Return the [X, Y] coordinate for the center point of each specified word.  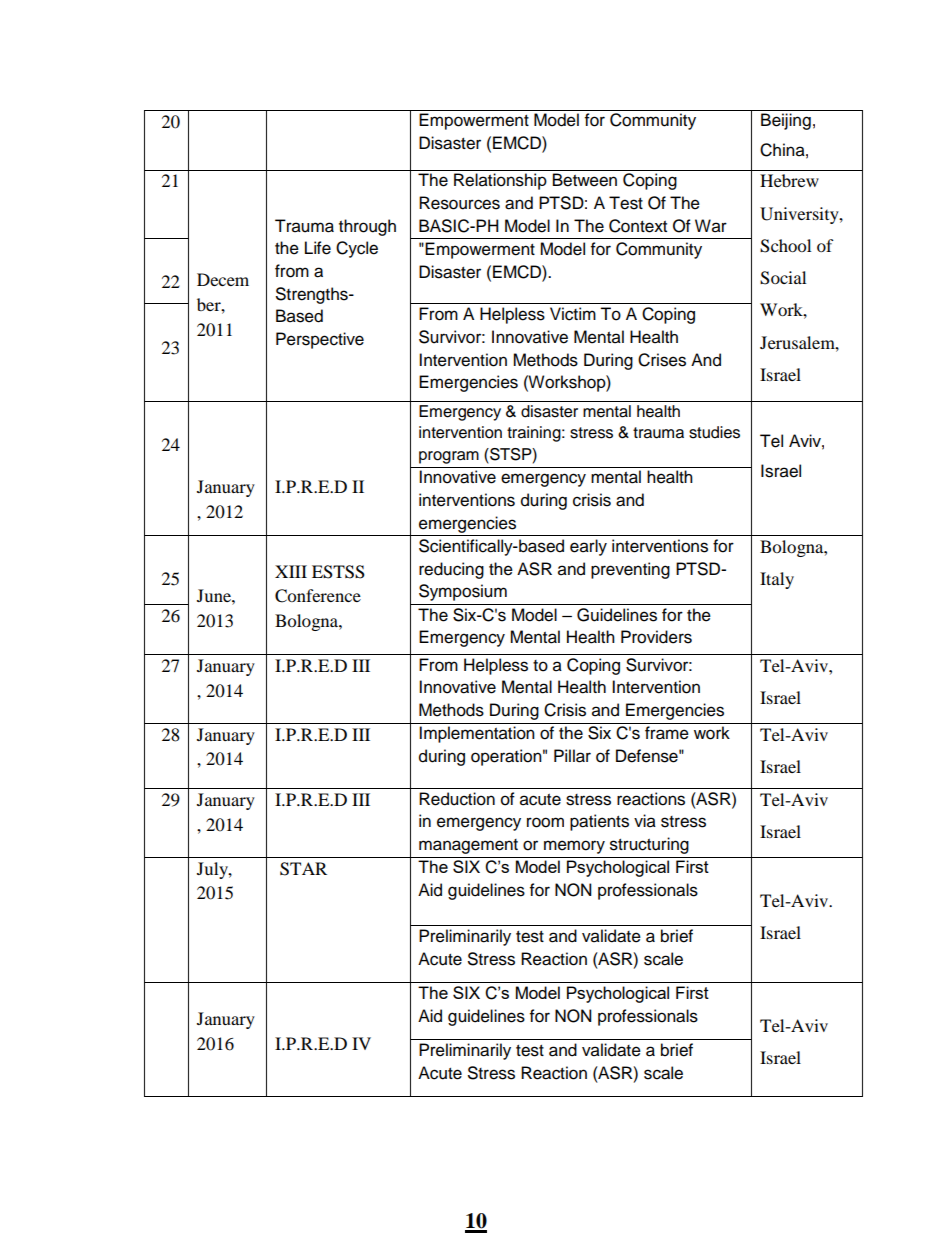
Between [585, 180]
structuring [649, 845]
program [449, 457]
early [588, 547]
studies [714, 432]
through [367, 227]
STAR [303, 869]
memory [574, 847]
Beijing [786, 121]
